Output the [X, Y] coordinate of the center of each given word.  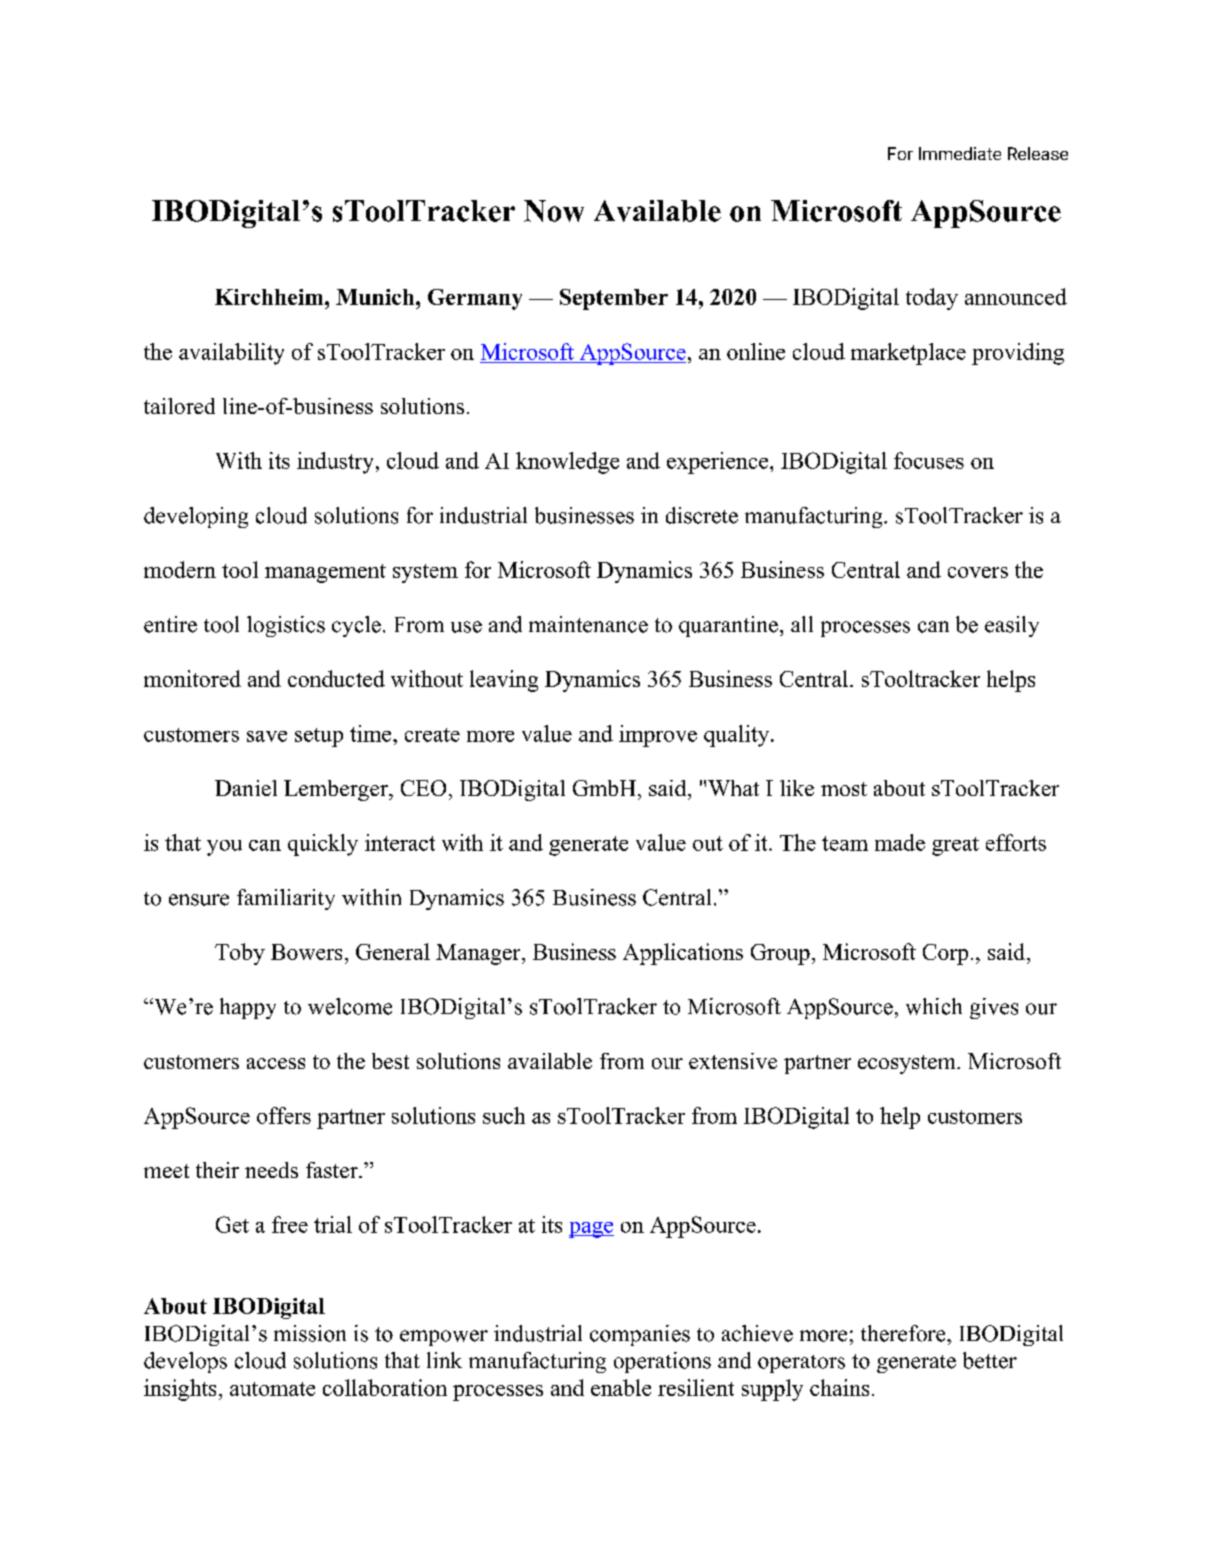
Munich [376, 297]
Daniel [246, 788]
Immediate [960, 153]
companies [640, 1335]
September [614, 299]
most [844, 789]
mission [310, 1333]
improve [658, 736]
